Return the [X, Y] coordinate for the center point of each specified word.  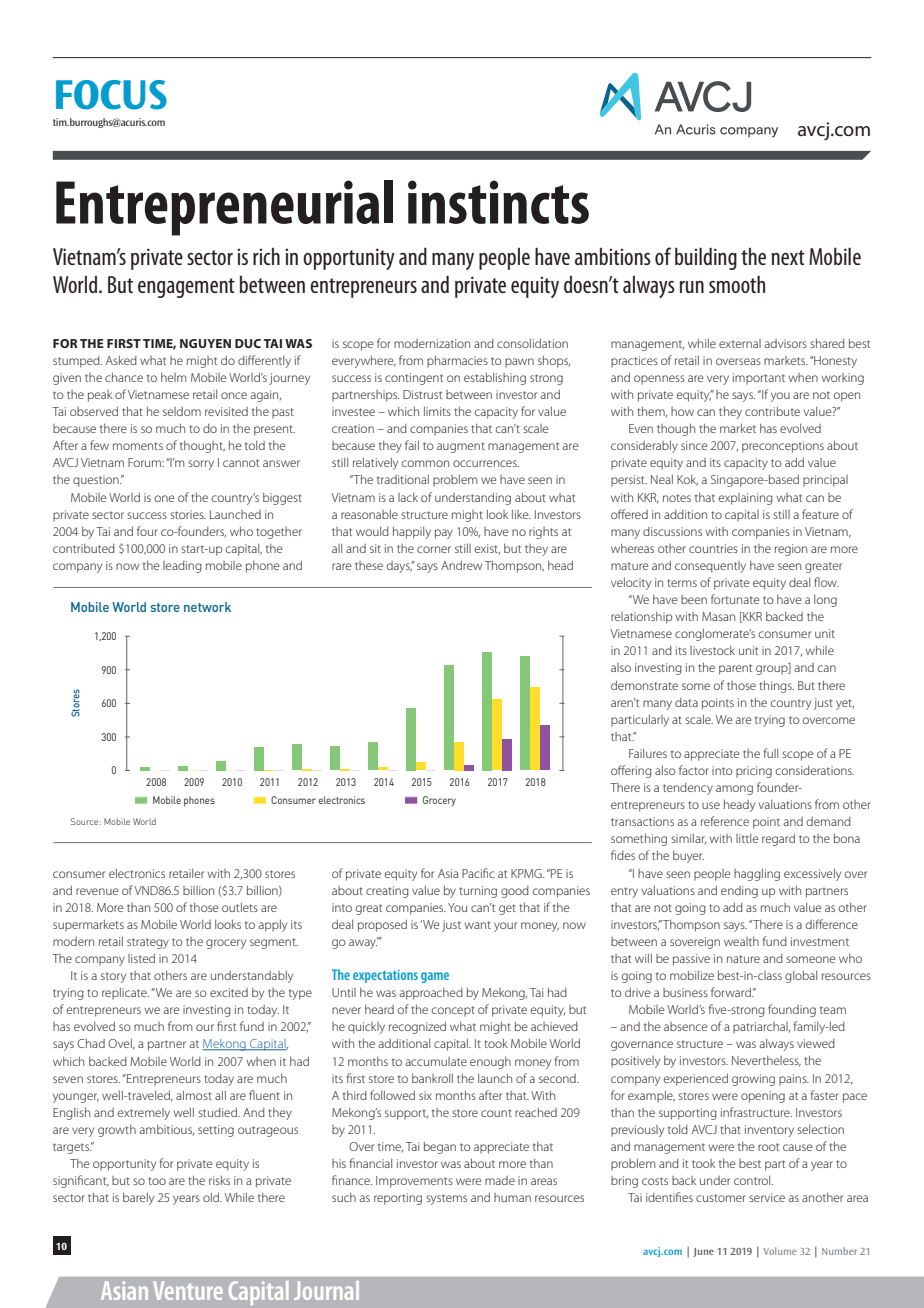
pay [444, 534]
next [788, 257]
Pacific [478, 873]
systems [446, 1199]
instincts [498, 202]
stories [188, 514]
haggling [757, 874]
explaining [746, 499]
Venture [188, 1290]
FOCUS [111, 95]
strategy [148, 943]
